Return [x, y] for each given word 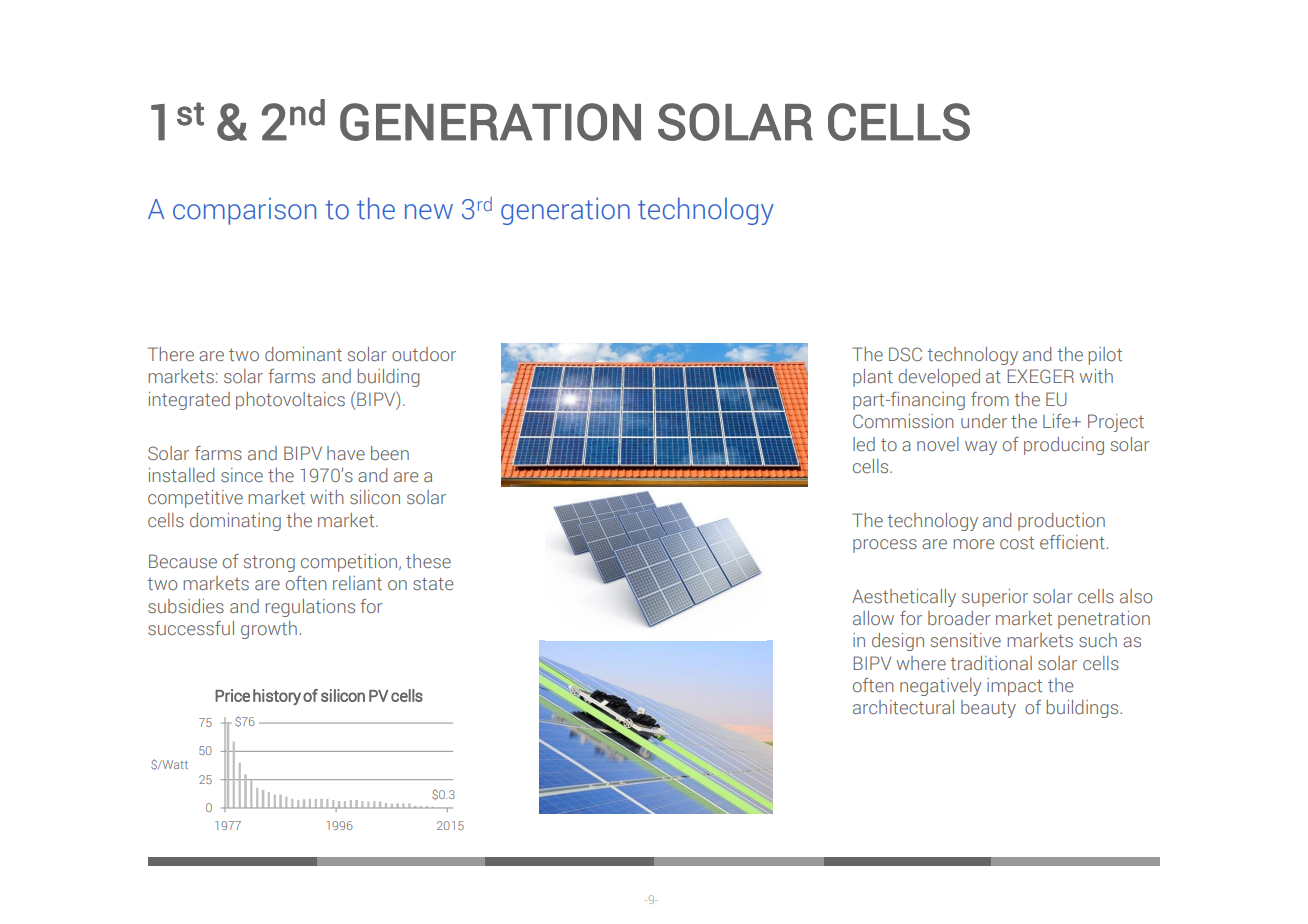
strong [269, 563]
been [390, 453]
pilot [1105, 356]
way [981, 448]
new [429, 212]
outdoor [424, 354]
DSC [905, 354]
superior [995, 598]
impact [1014, 687]
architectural [903, 707]
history [277, 697]
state [433, 583]
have [346, 453]
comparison [244, 211]
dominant [303, 354]
